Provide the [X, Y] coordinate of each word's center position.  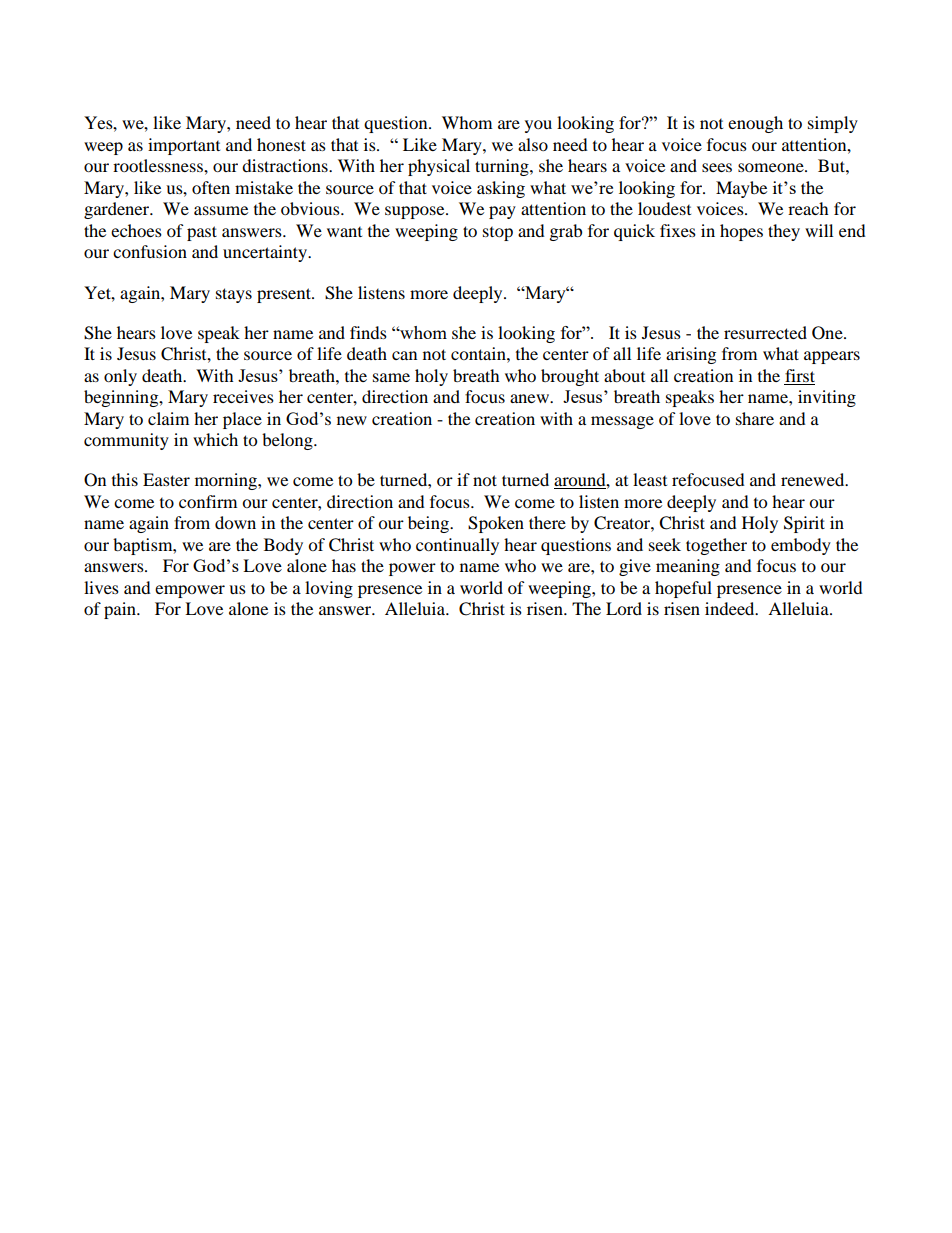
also [533, 144]
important [184, 146]
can [404, 355]
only [120, 377]
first [800, 375]
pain [121, 610]
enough [755, 124]
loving [329, 589]
